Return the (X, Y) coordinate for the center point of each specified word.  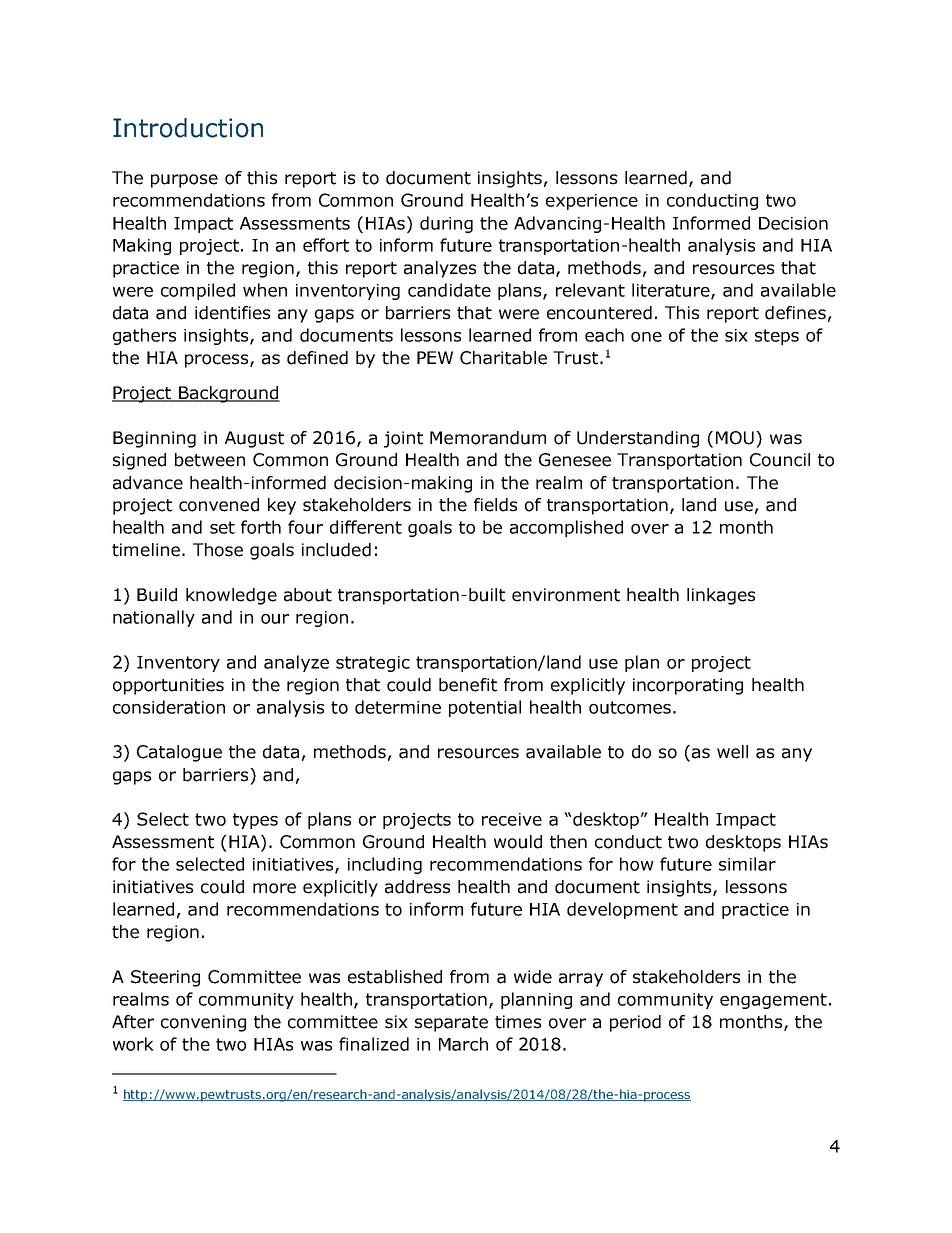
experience (592, 202)
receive (512, 819)
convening (203, 1023)
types (255, 821)
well (732, 752)
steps (777, 337)
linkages (721, 596)
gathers (144, 336)
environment (566, 595)
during (446, 224)
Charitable (503, 358)
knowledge (231, 596)
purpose (184, 181)
